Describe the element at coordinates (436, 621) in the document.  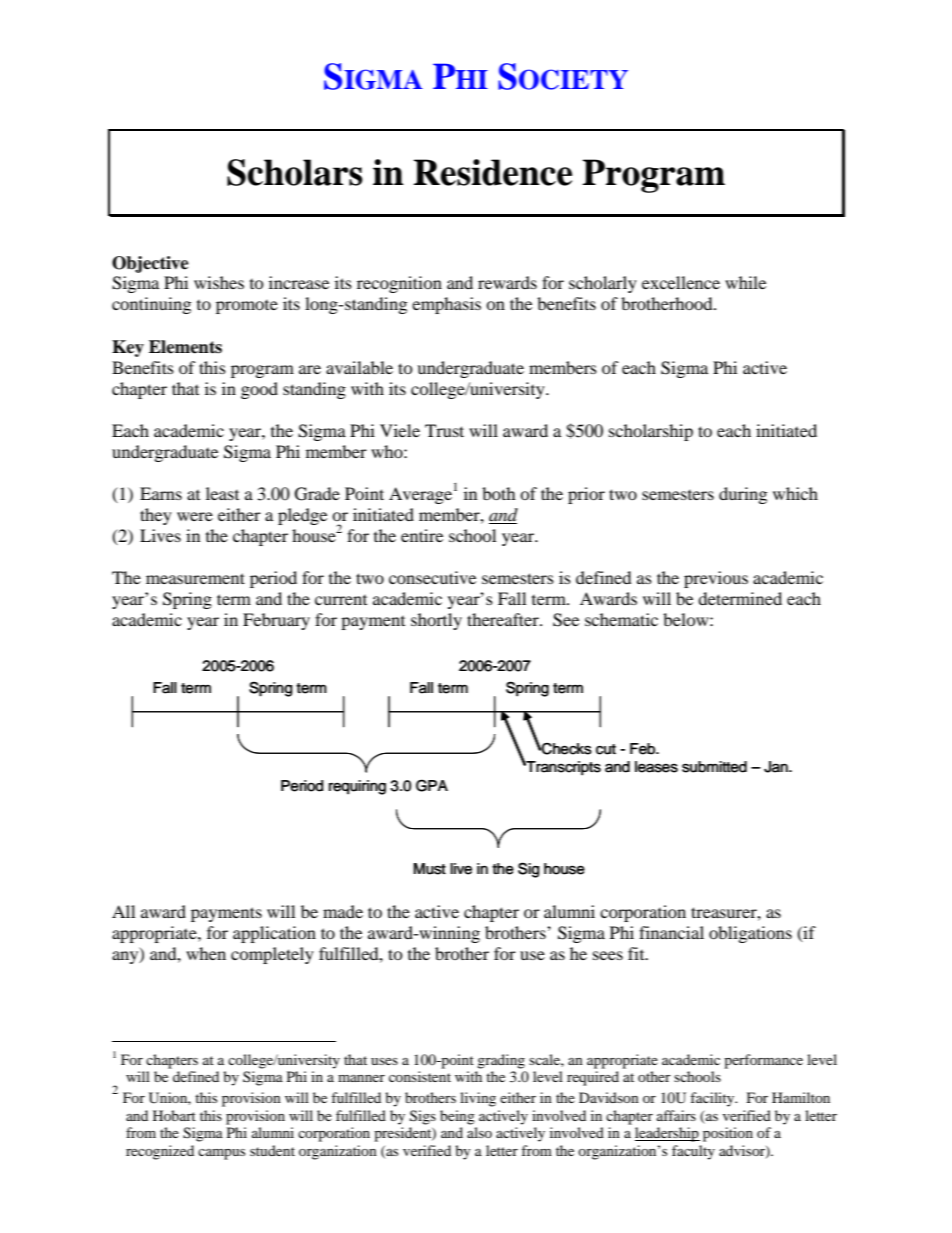
I see `shortly` at that location.
